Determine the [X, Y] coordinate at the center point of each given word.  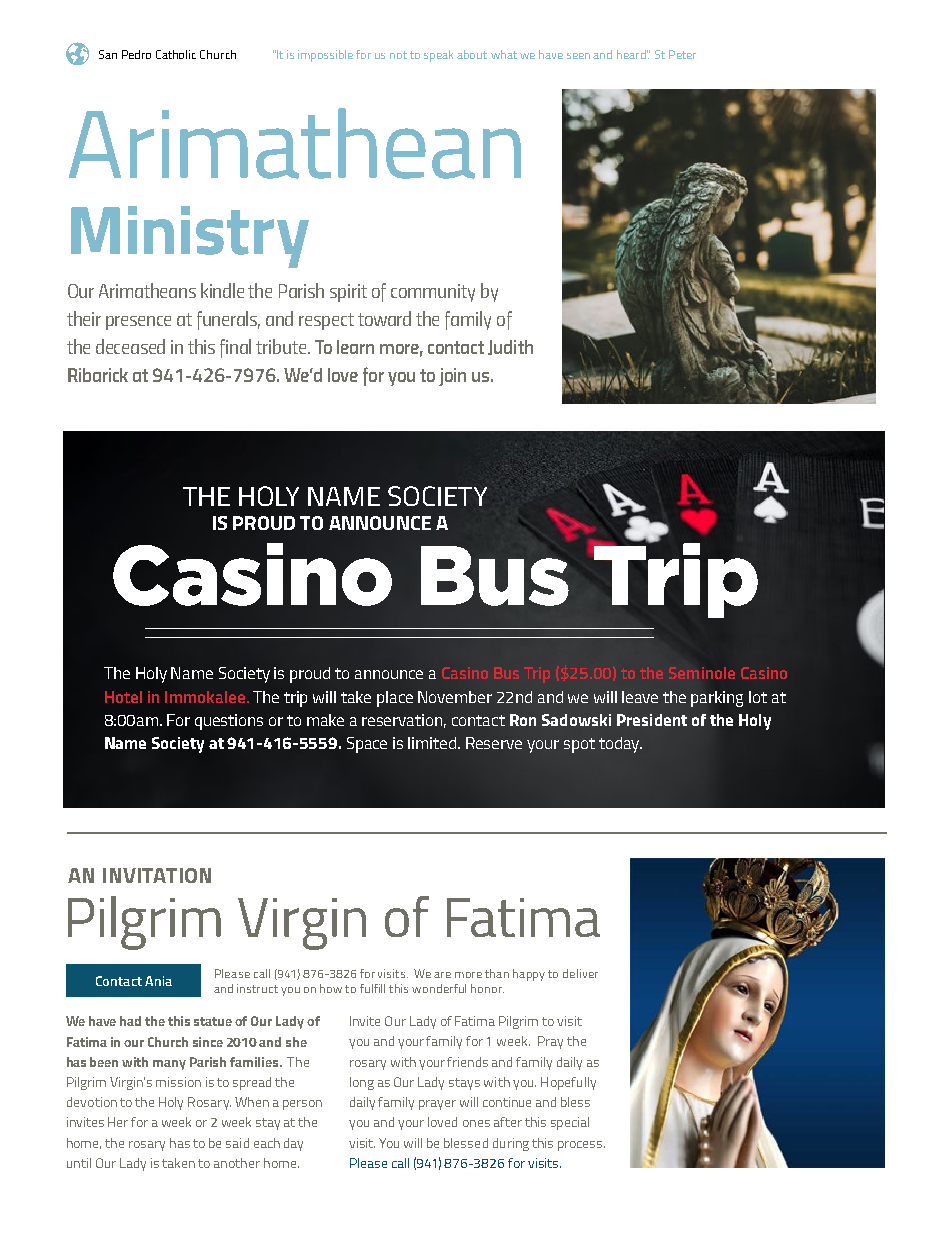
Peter [682, 54]
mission [178, 1082]
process [581, 1146]
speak [438, 56]
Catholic [176, 54]
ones [476, 1123]
